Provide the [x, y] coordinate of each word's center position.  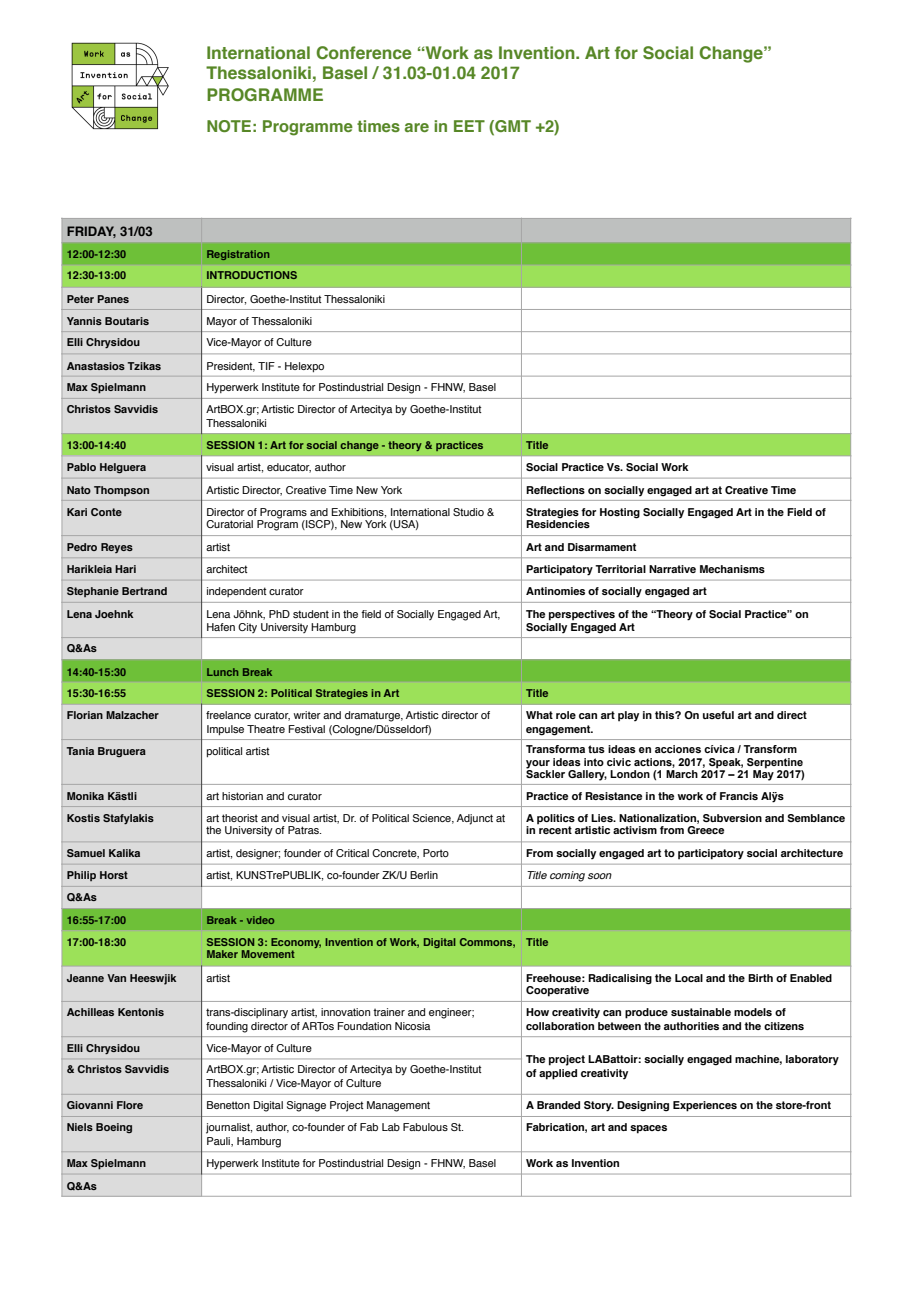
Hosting [620, 513]
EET [469, 126]
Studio [468, 512]
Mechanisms [732, 569]
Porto [436, 853]
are [417, 127]
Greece [705, 830]
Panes [113, 299]
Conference [363, 52]
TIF [266, 366]
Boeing [114, 1128]
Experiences [705, 1106]
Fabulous [425, 1127]
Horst [114, 875]
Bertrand [144, 591]
